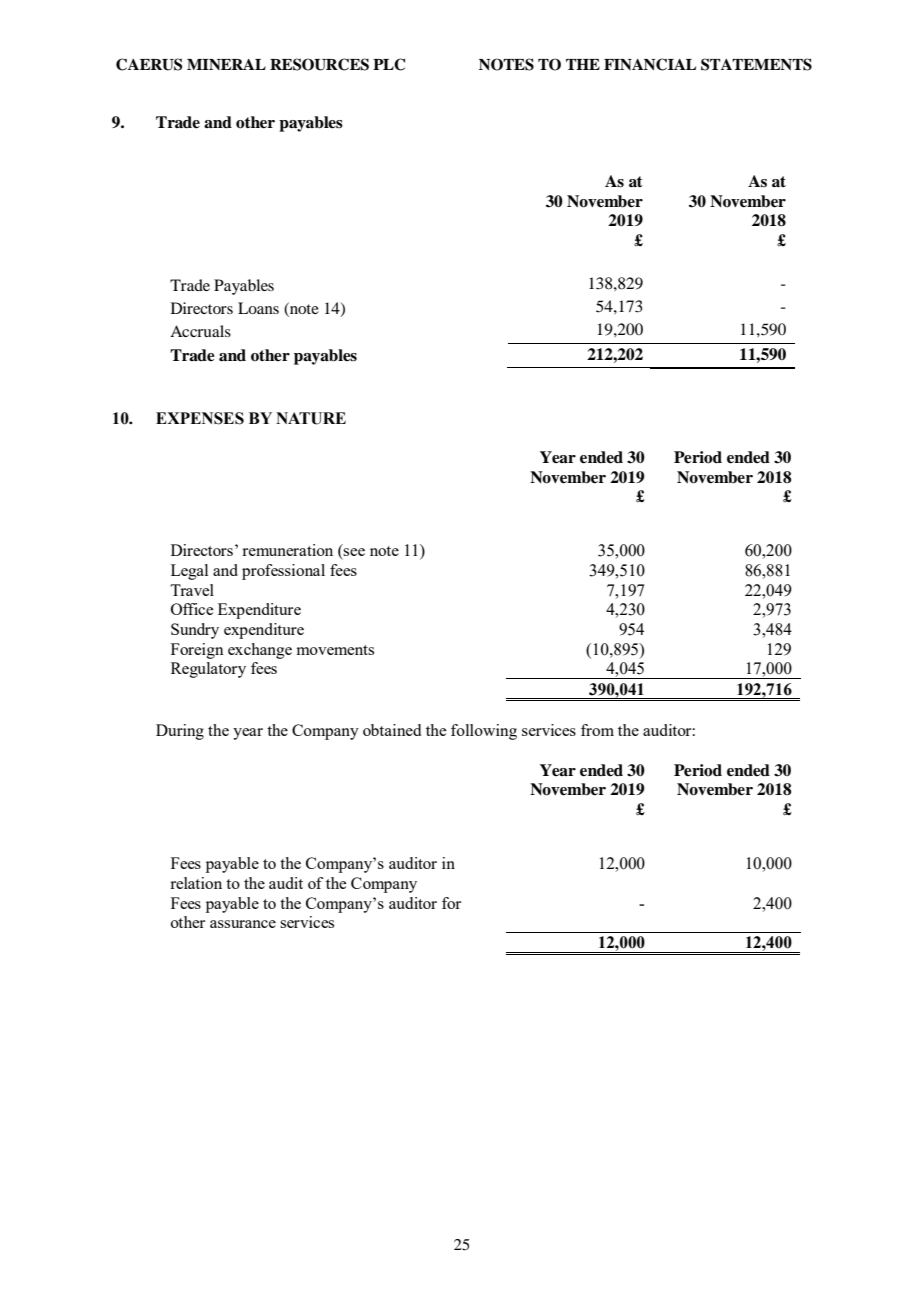  Describe the element at coordinates (226, 64) in the screenshot. I see `MINERAL` at that location.
